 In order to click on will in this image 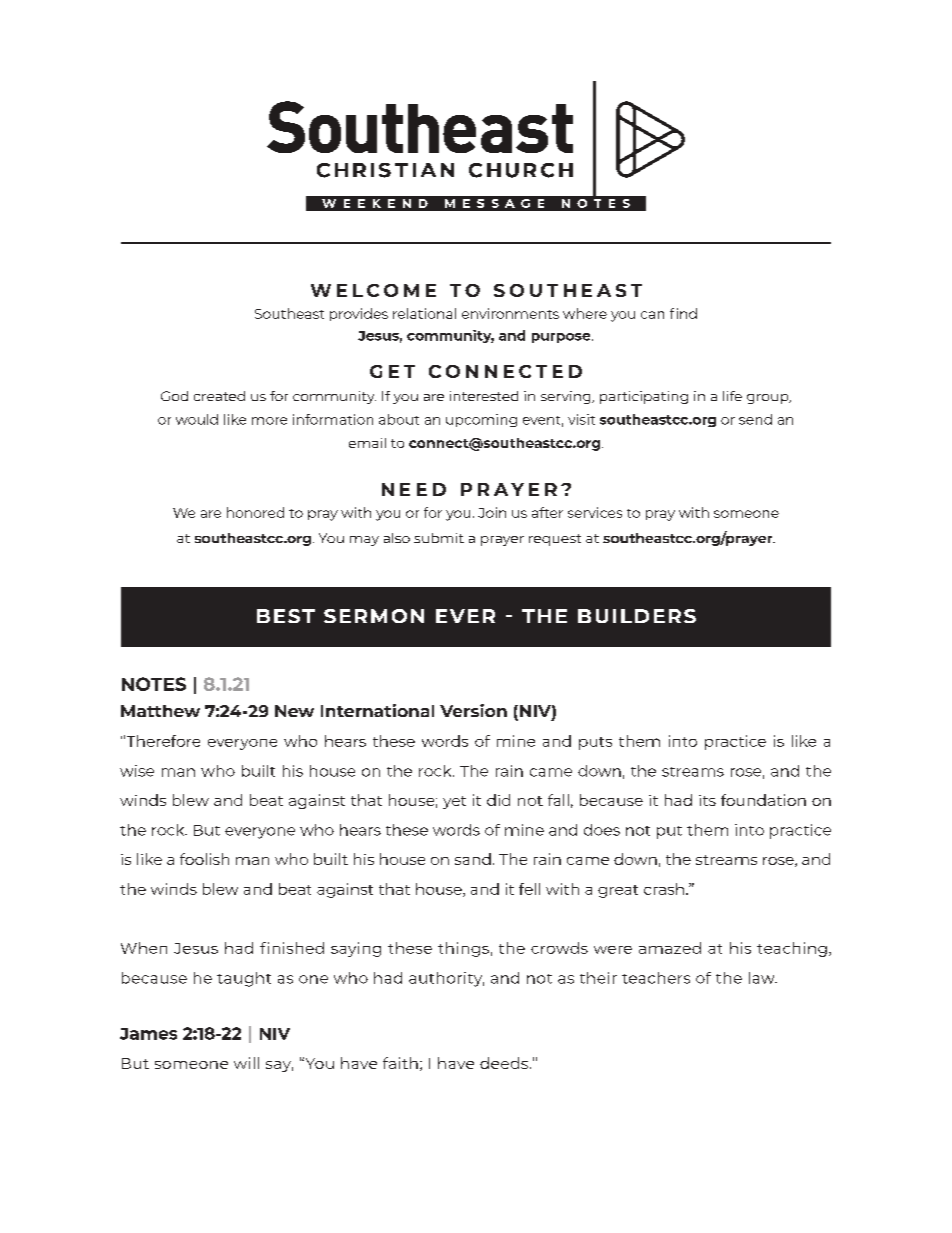, I will do `click(246, 1063)`.
